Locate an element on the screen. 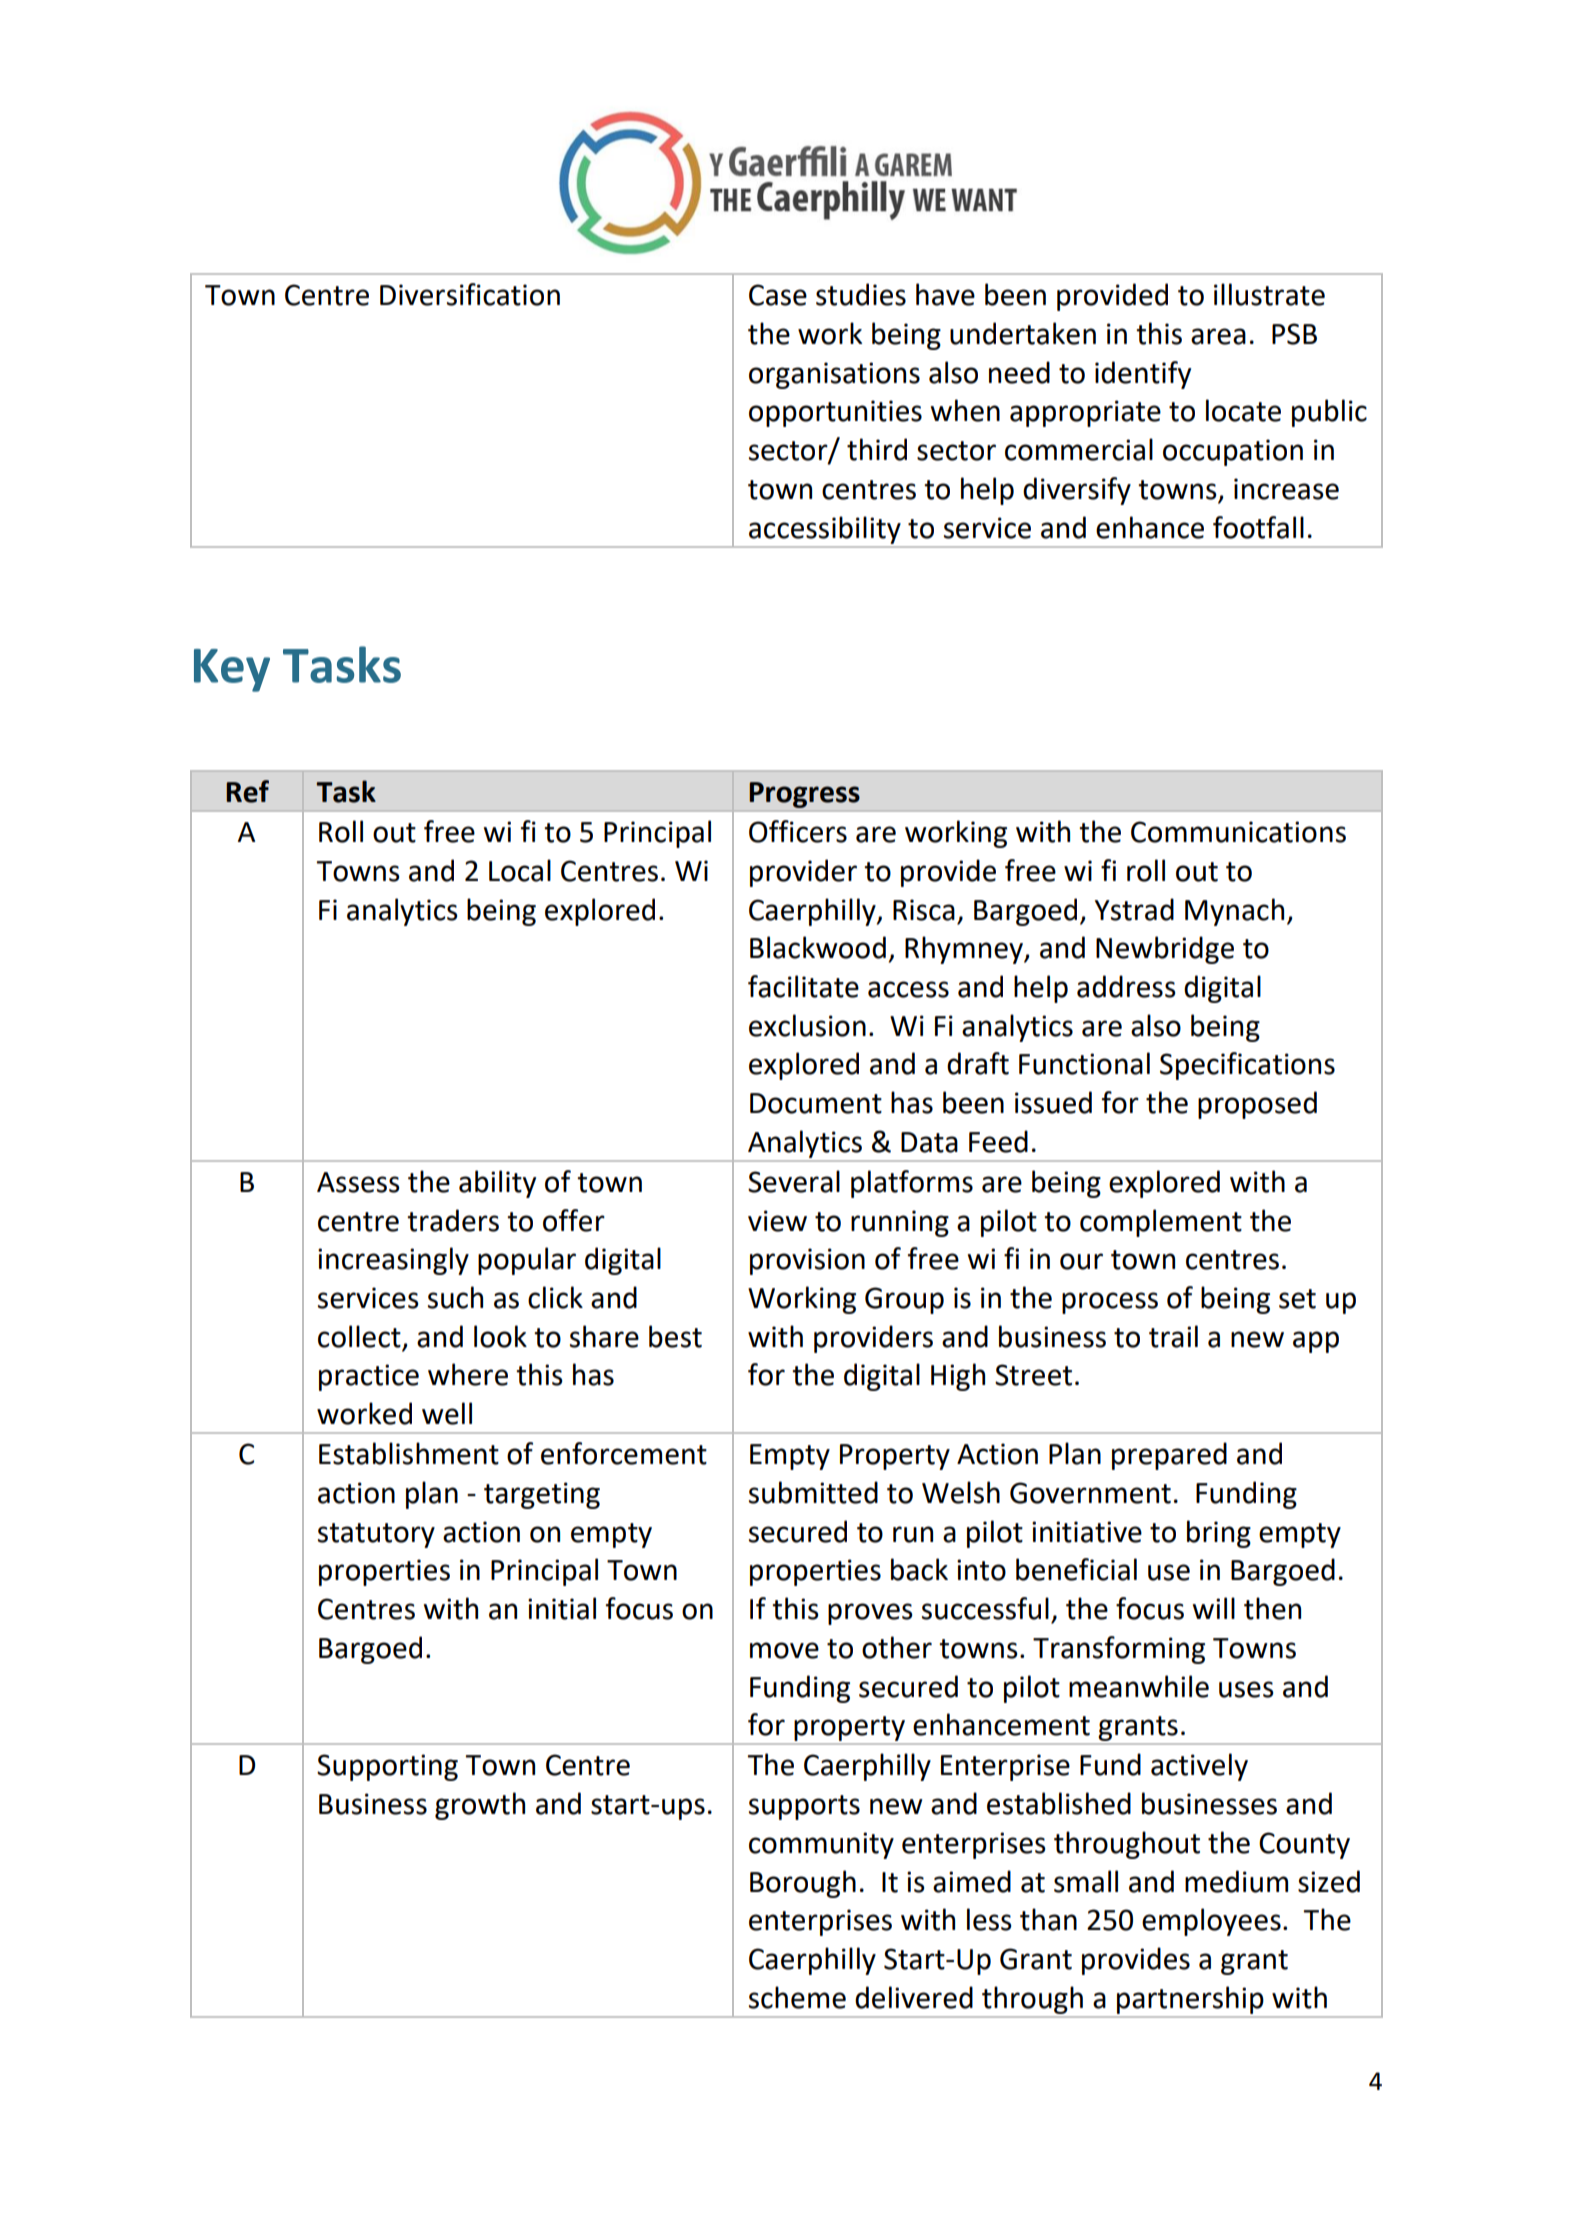  Several is located at coordinates (794, 1181).
